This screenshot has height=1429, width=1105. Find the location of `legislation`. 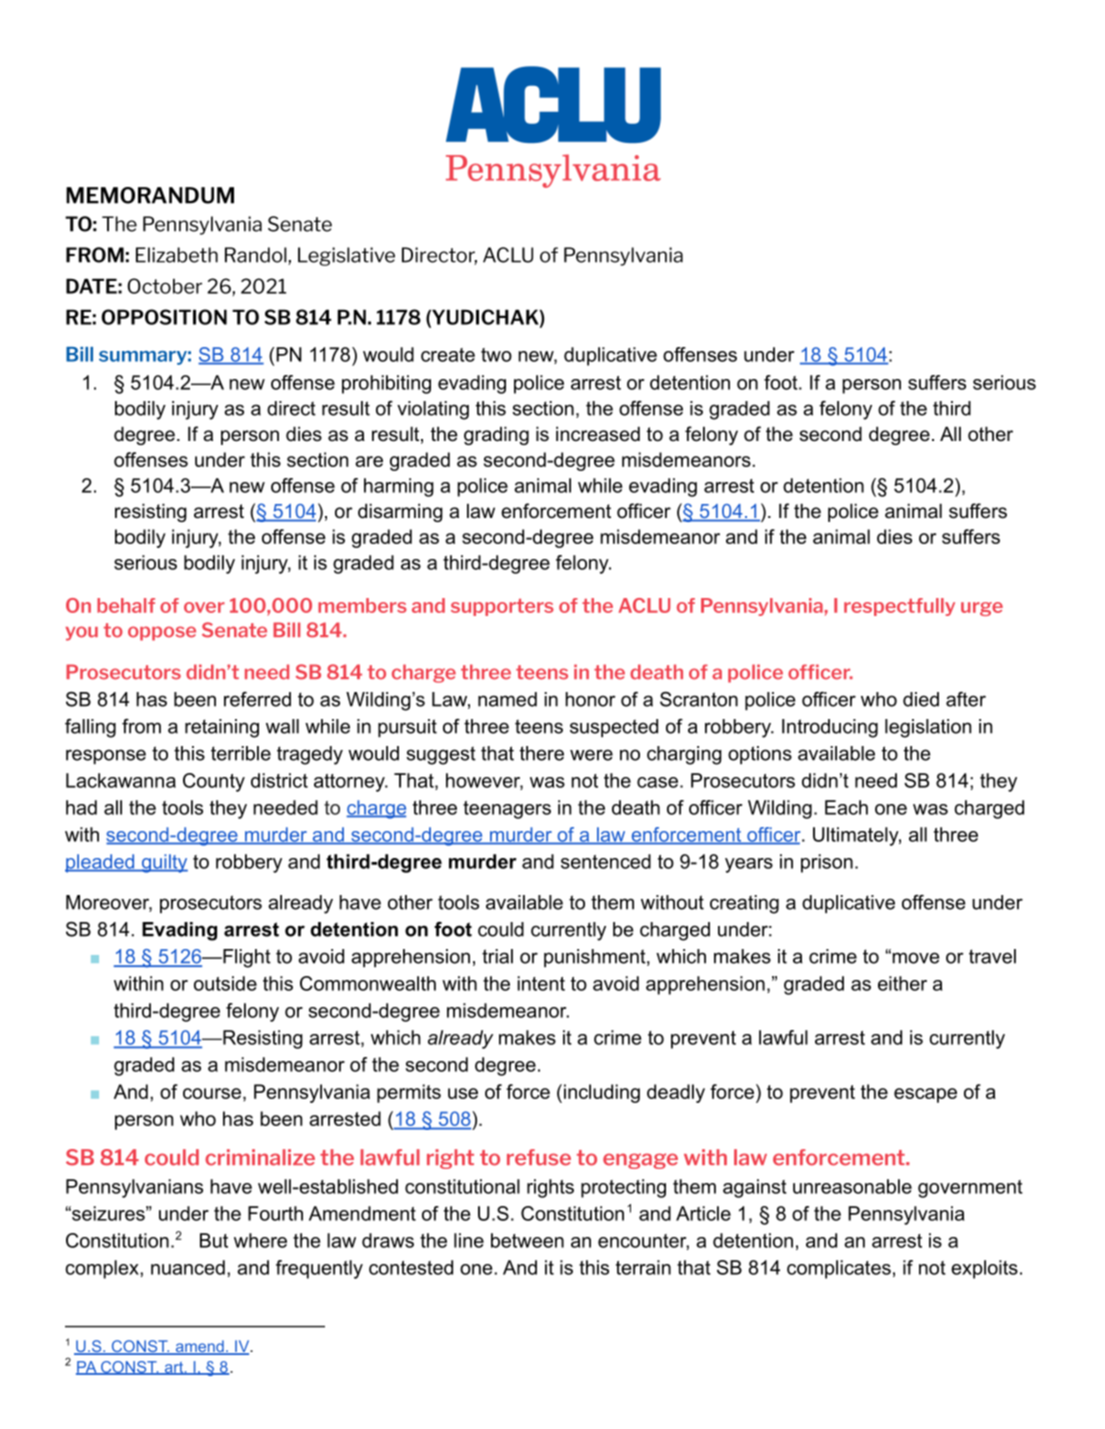

legislation is located at coordinates (928, 728).
